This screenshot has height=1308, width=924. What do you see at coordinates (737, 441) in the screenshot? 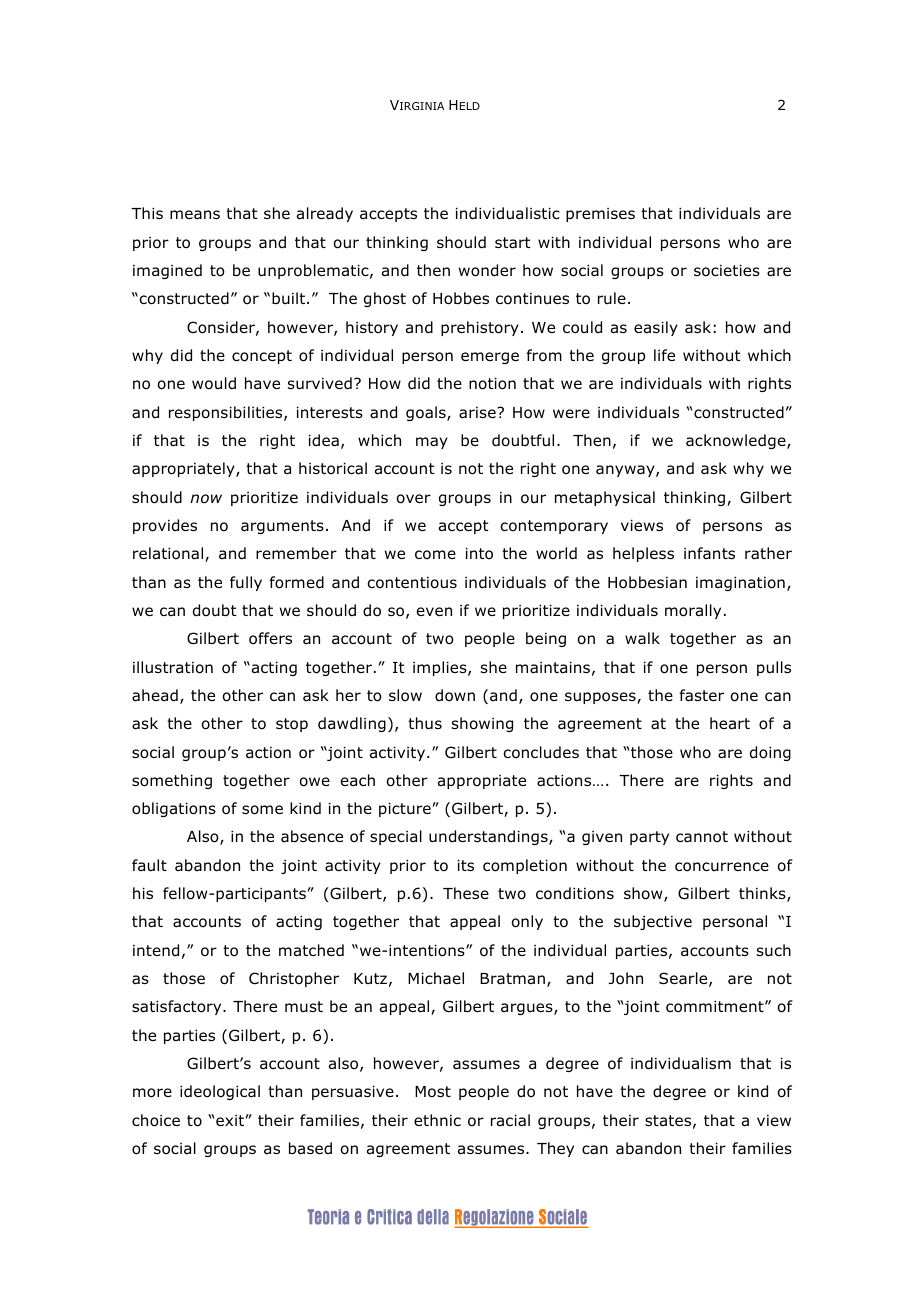
I see `acknowledge` at bounding box center [737, 441].
